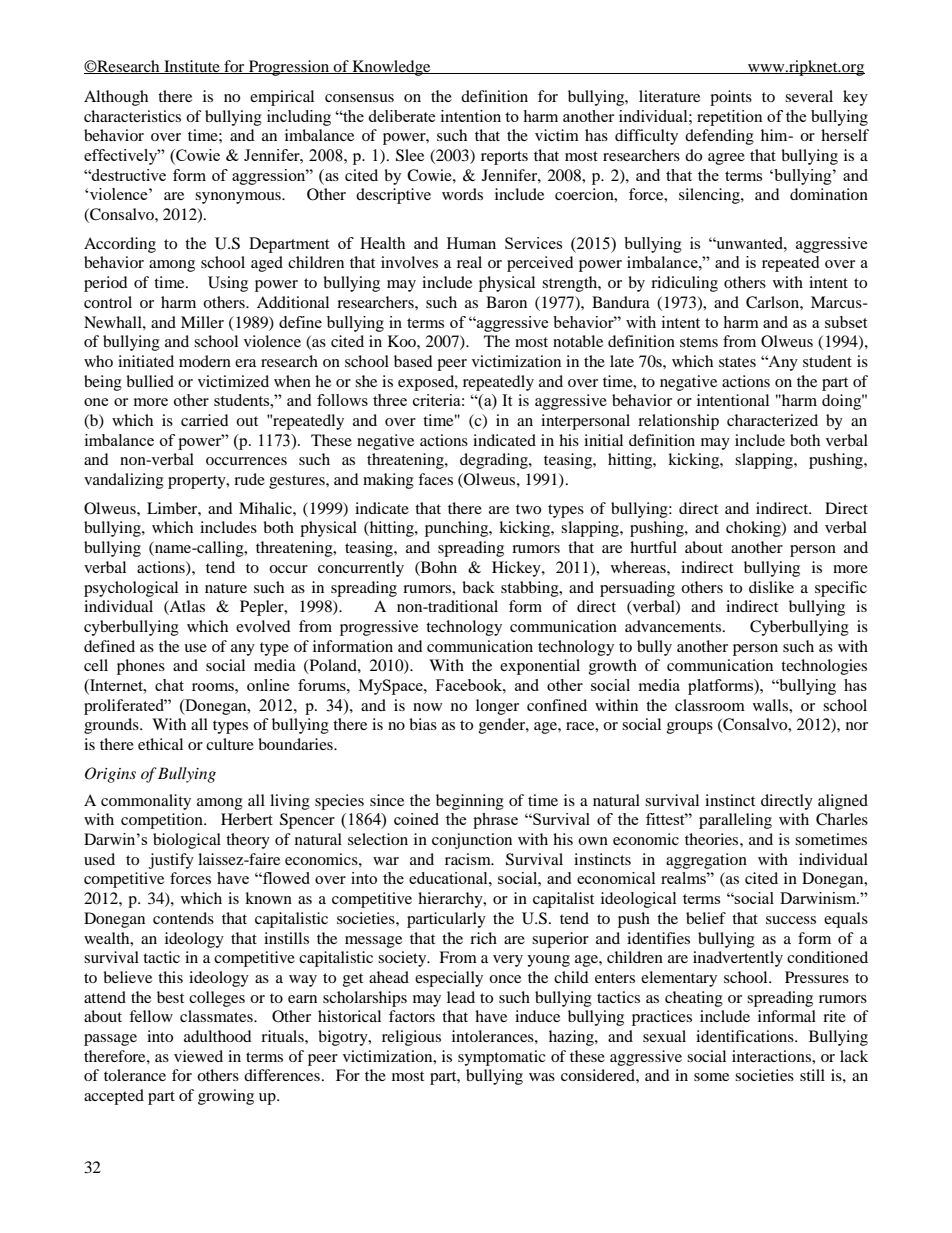  I want to click on symptomatic, so click(502, 1058).
